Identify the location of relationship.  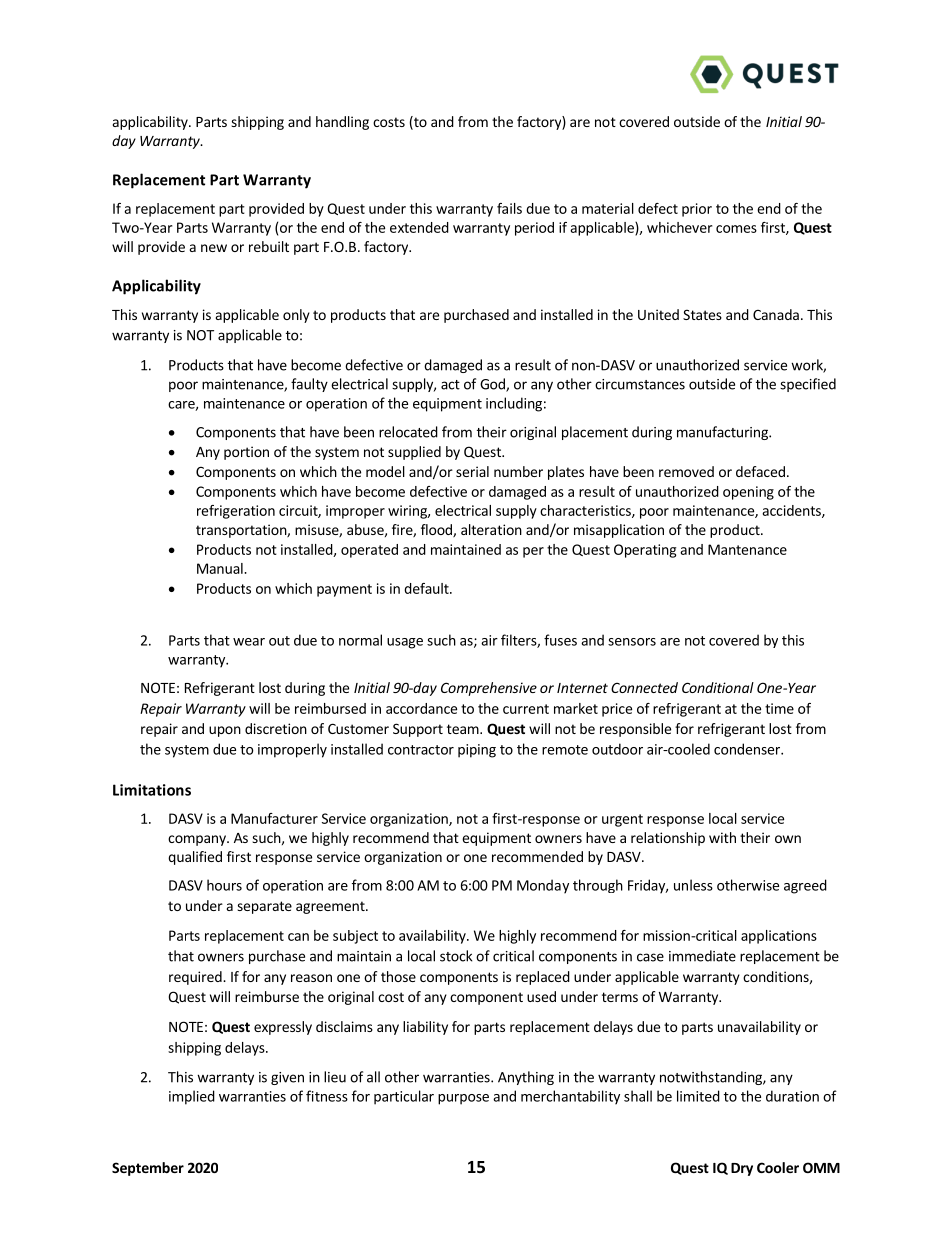
(668, 839).
